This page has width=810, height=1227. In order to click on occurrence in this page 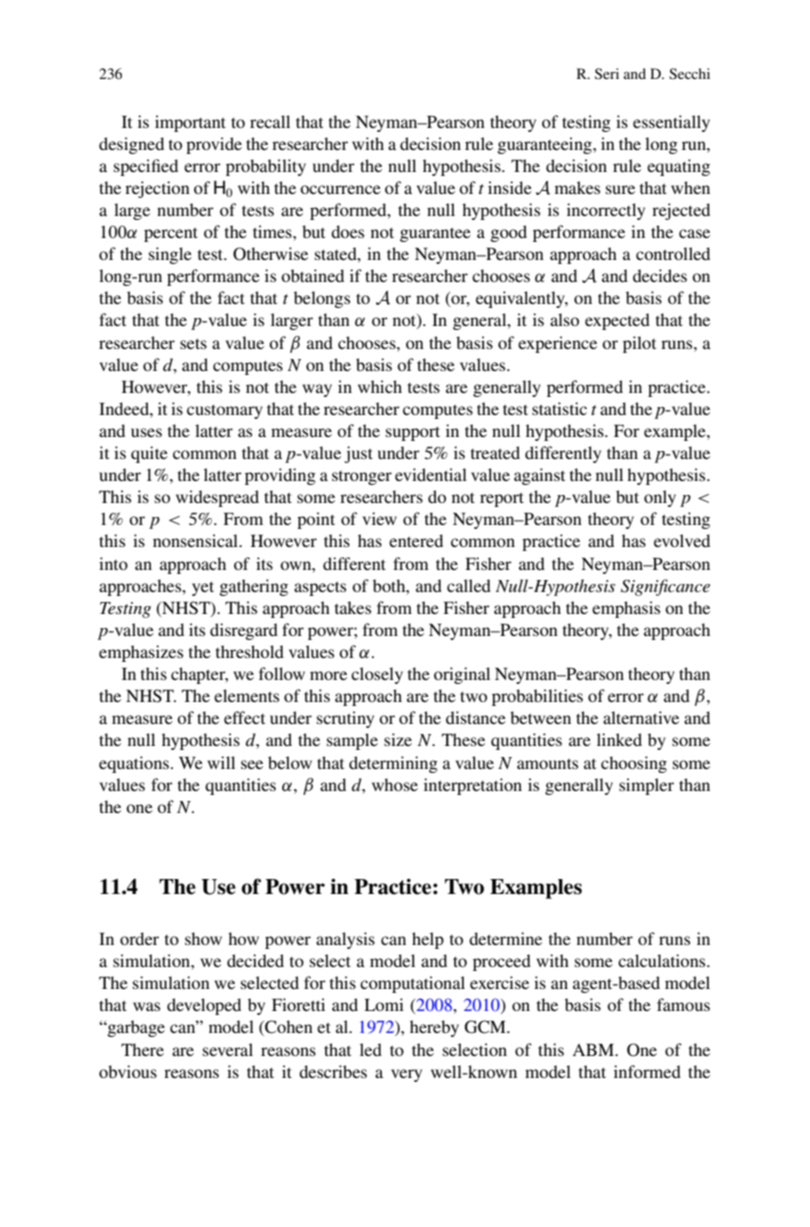, I will do `click(340, 189)`.
